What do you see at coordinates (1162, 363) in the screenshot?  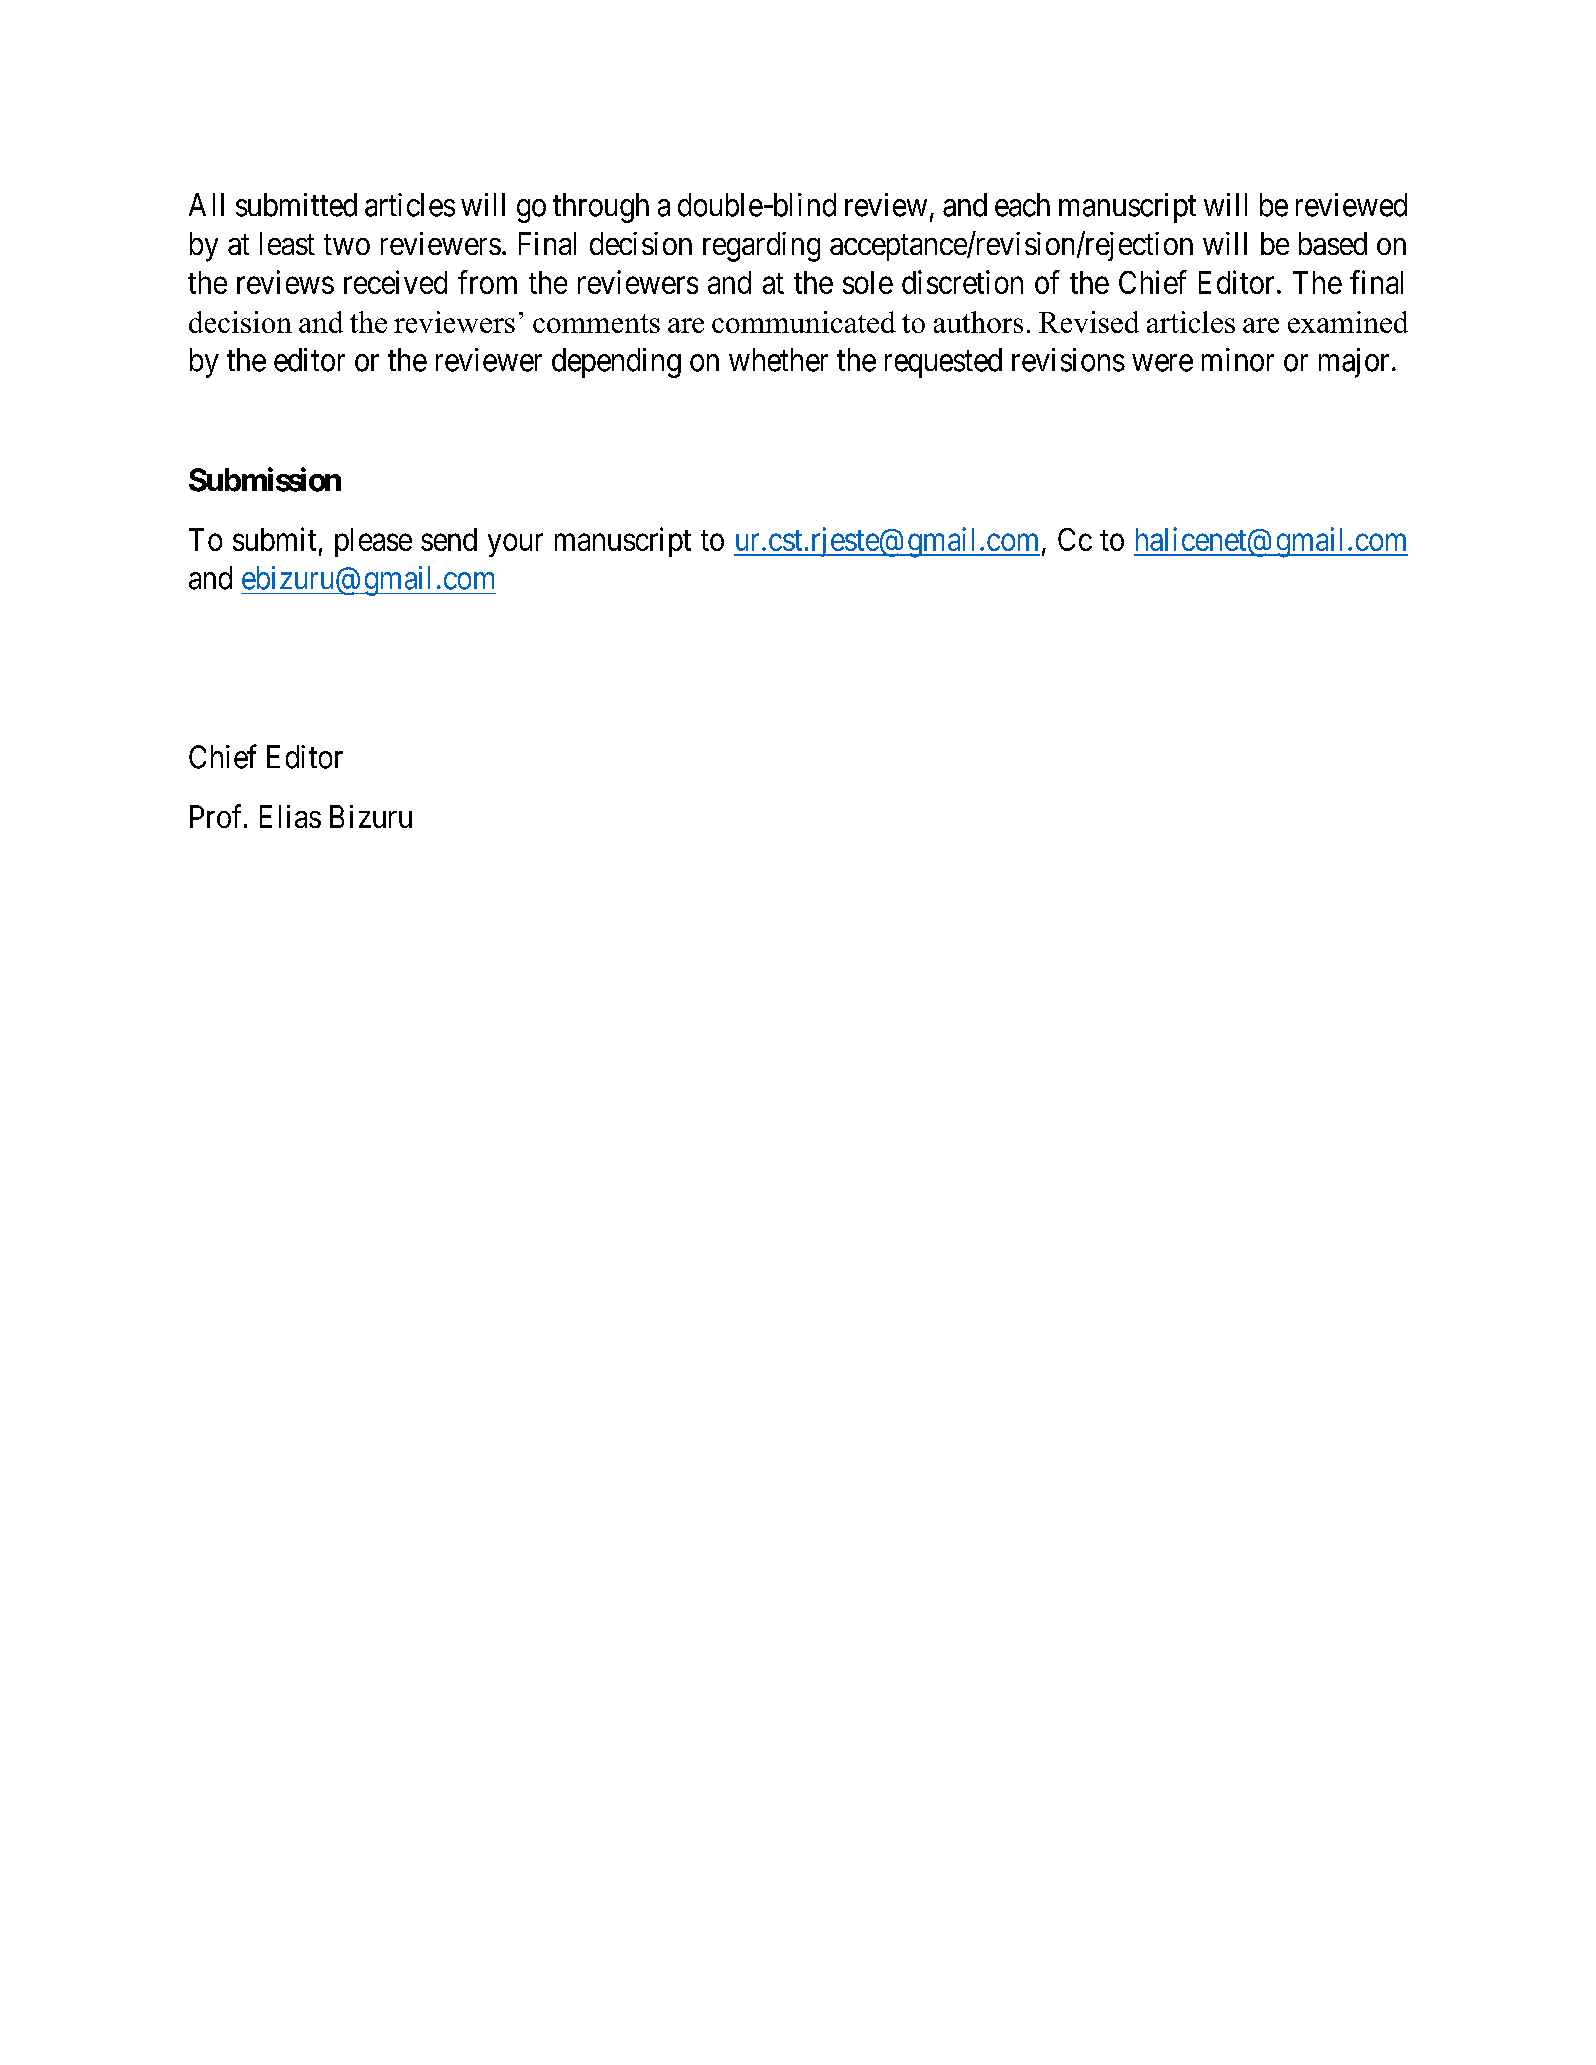 I see `were` at bounding box center [1162, 363].
